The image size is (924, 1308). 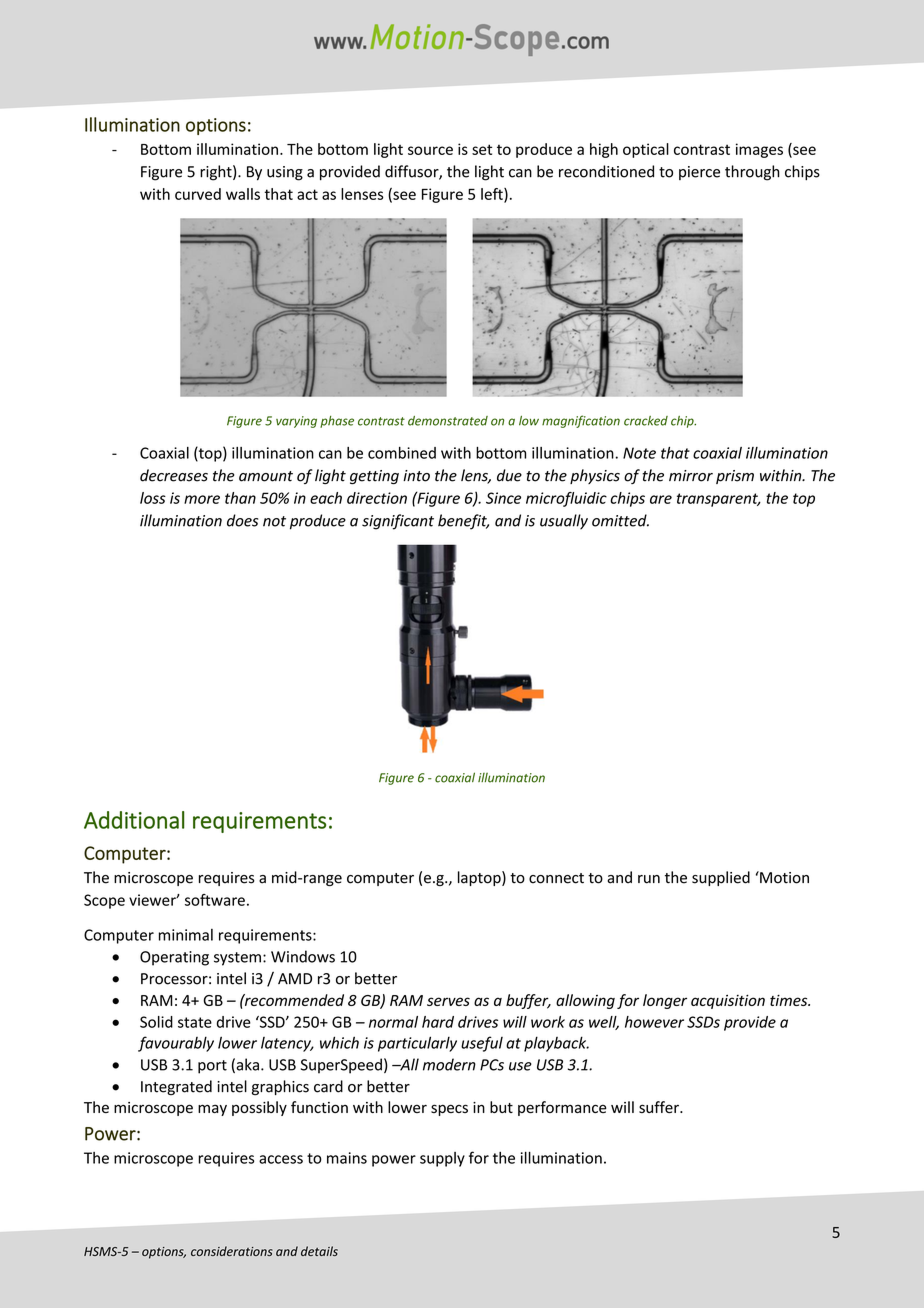 What do you see at coordinates (735, 477) in the screenshot?
I see `prism` at bounding box center [735, 477].
